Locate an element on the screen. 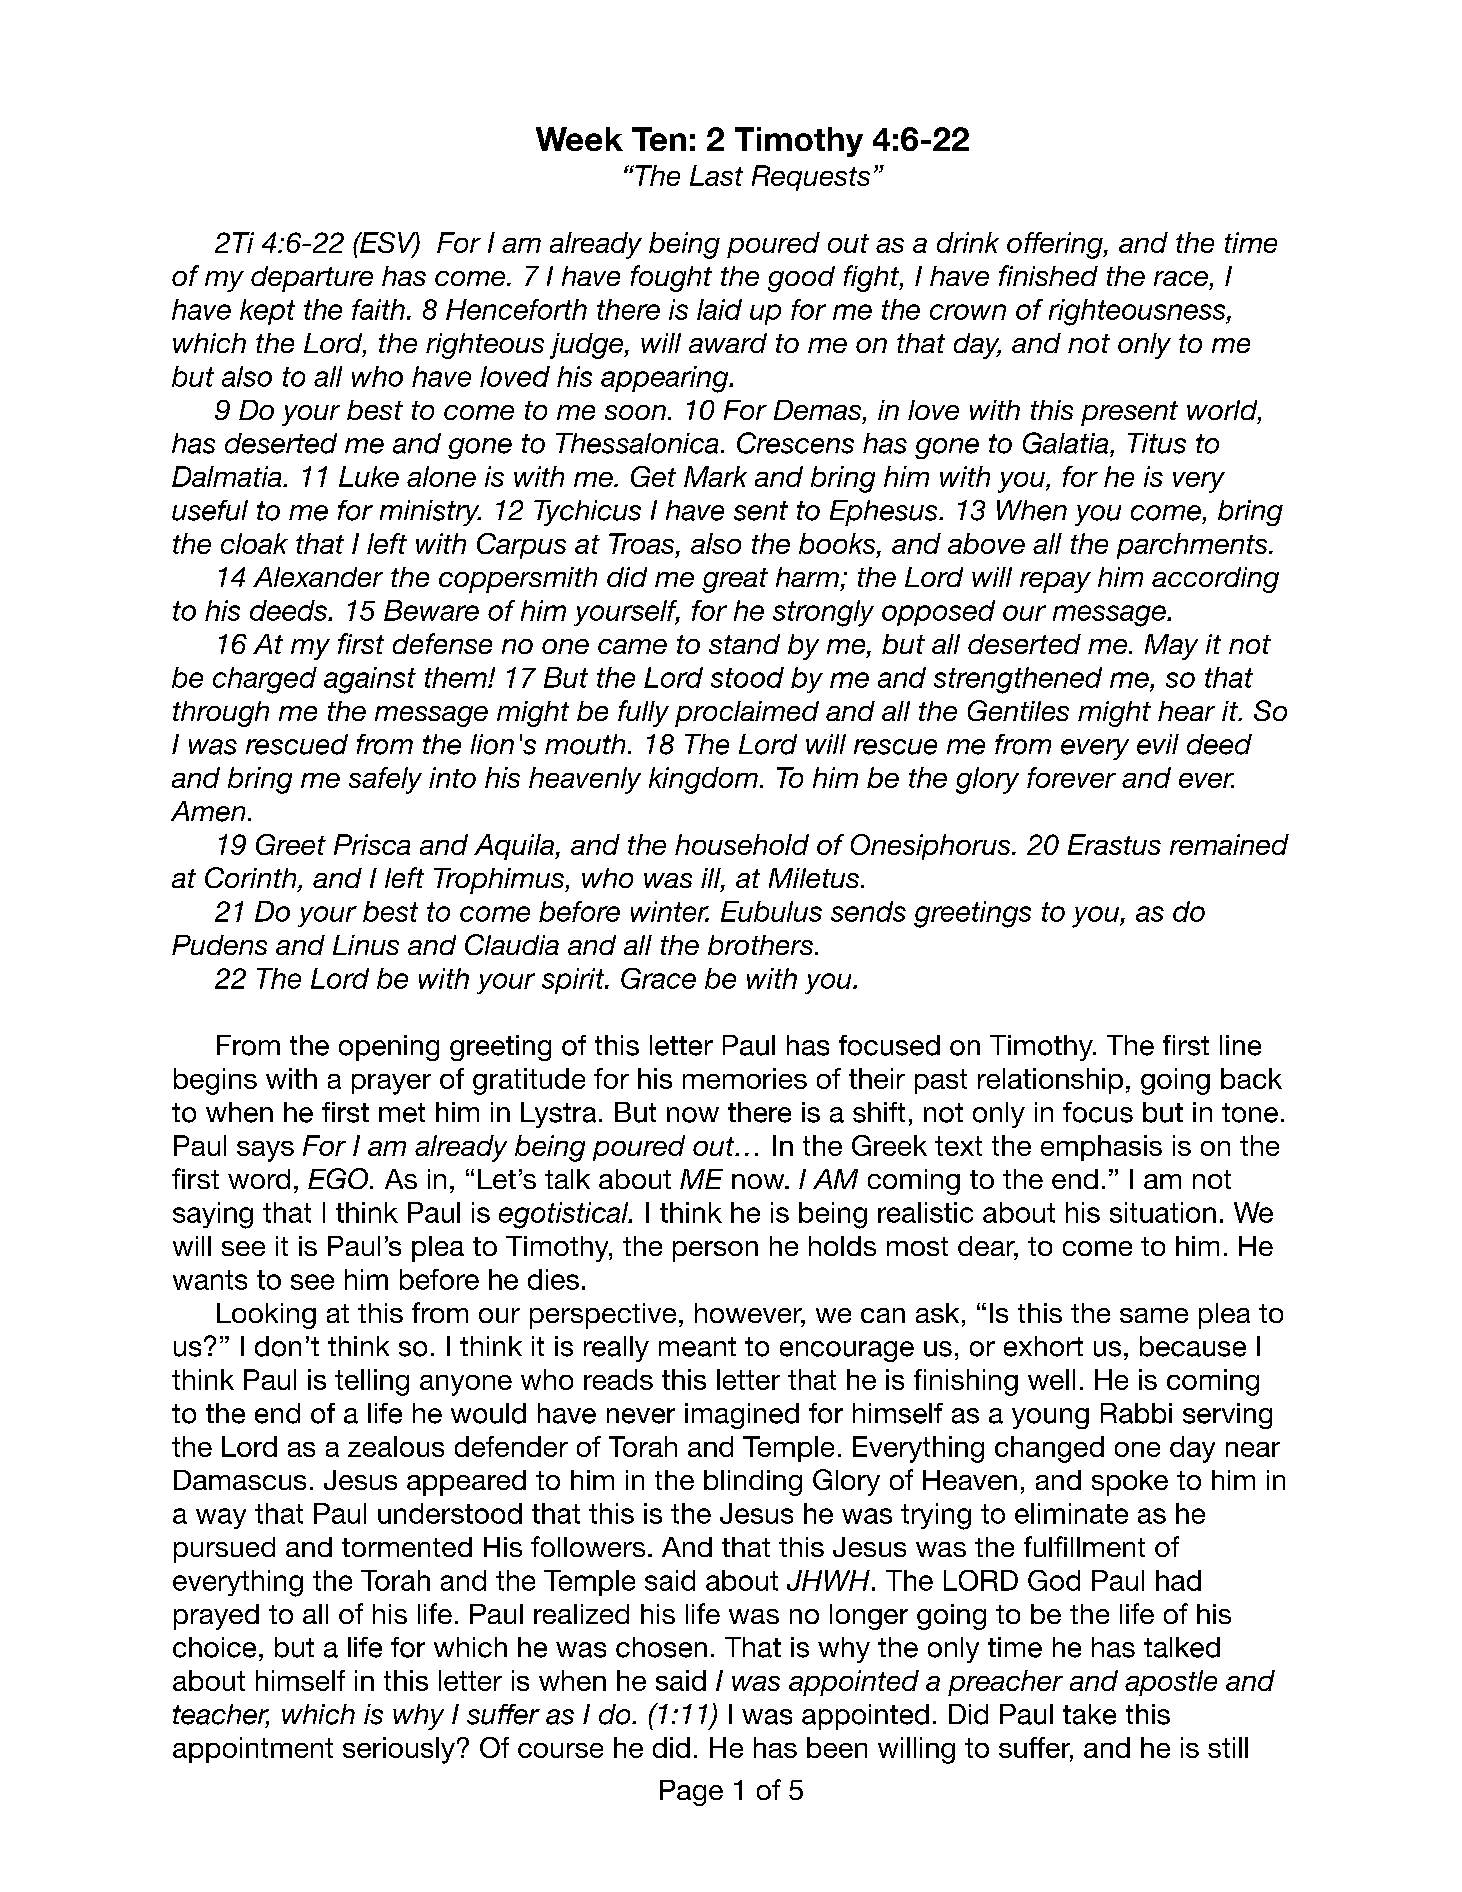 The image size is (1462, 1892). departure is located at coordinates (312, 279).
